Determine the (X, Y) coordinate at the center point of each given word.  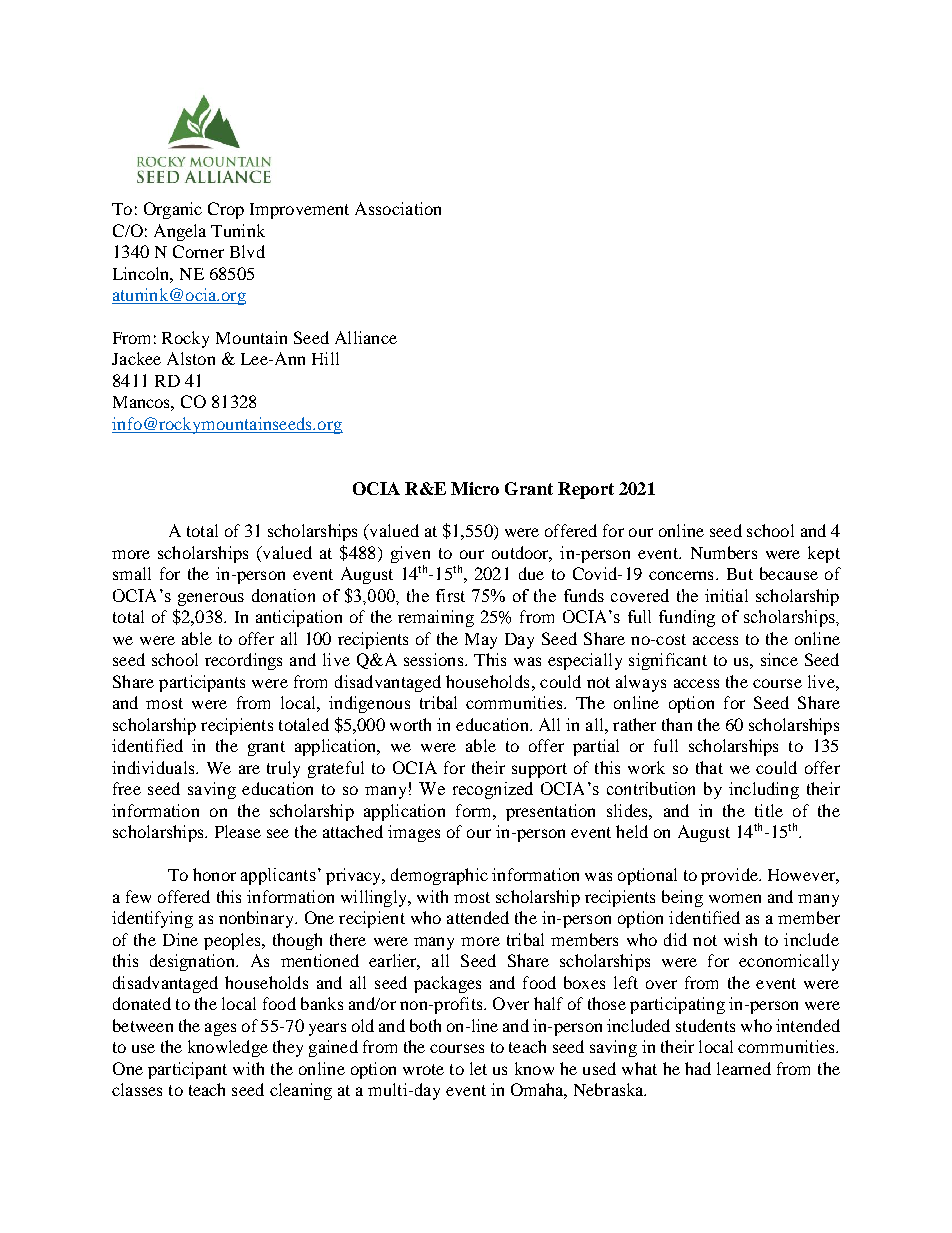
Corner (198, 251)
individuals (154, 767)
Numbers (724, 552)
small (132, 573)
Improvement (299, 211)
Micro (475, 488)
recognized (493, 790)
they (288, 1048)
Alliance (366, 337)
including (764, 790)
